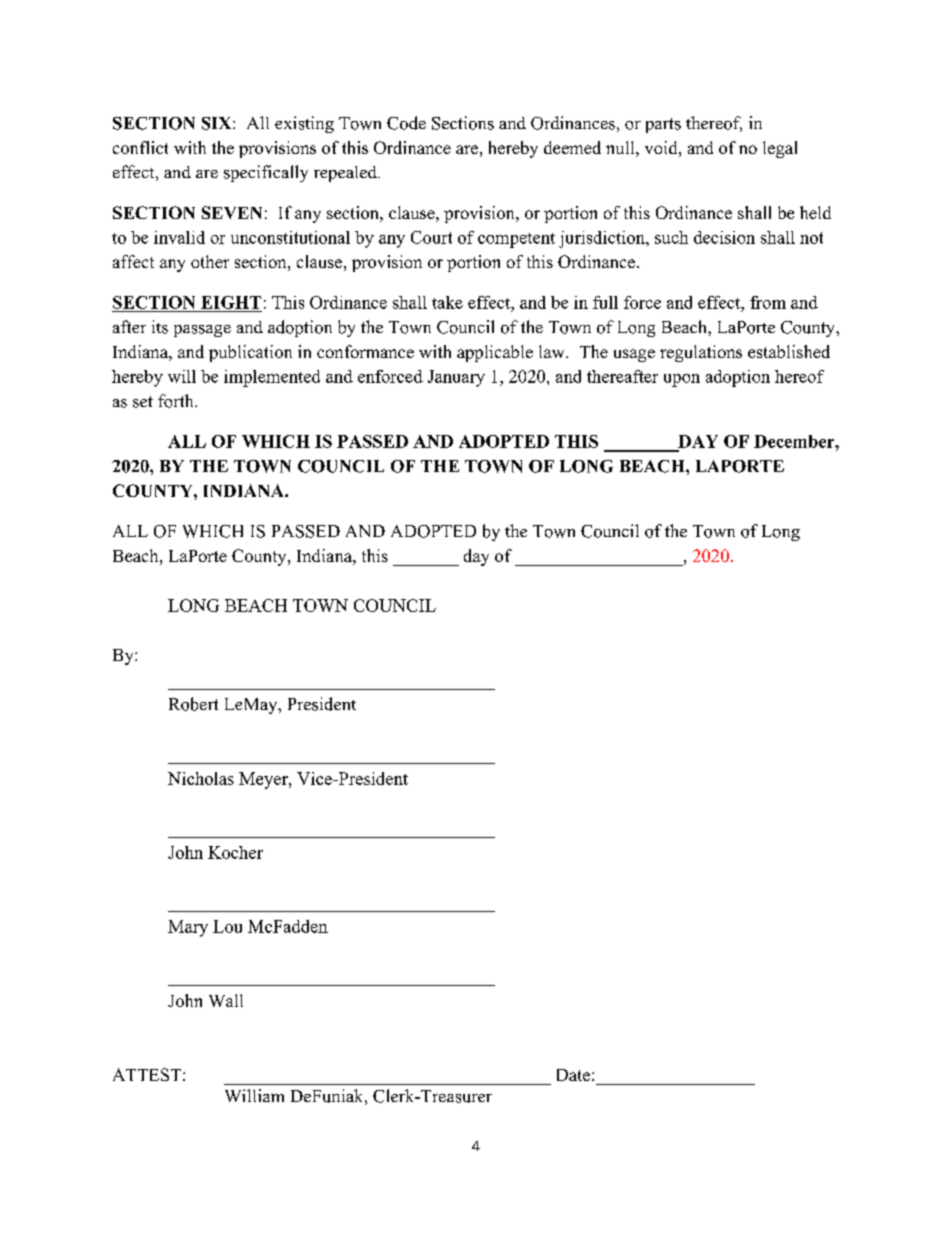 The height and width of the page is (1233, 952). Describe the element at coordinates (201, 778) in the page. I see `Nicholas` at that location.
